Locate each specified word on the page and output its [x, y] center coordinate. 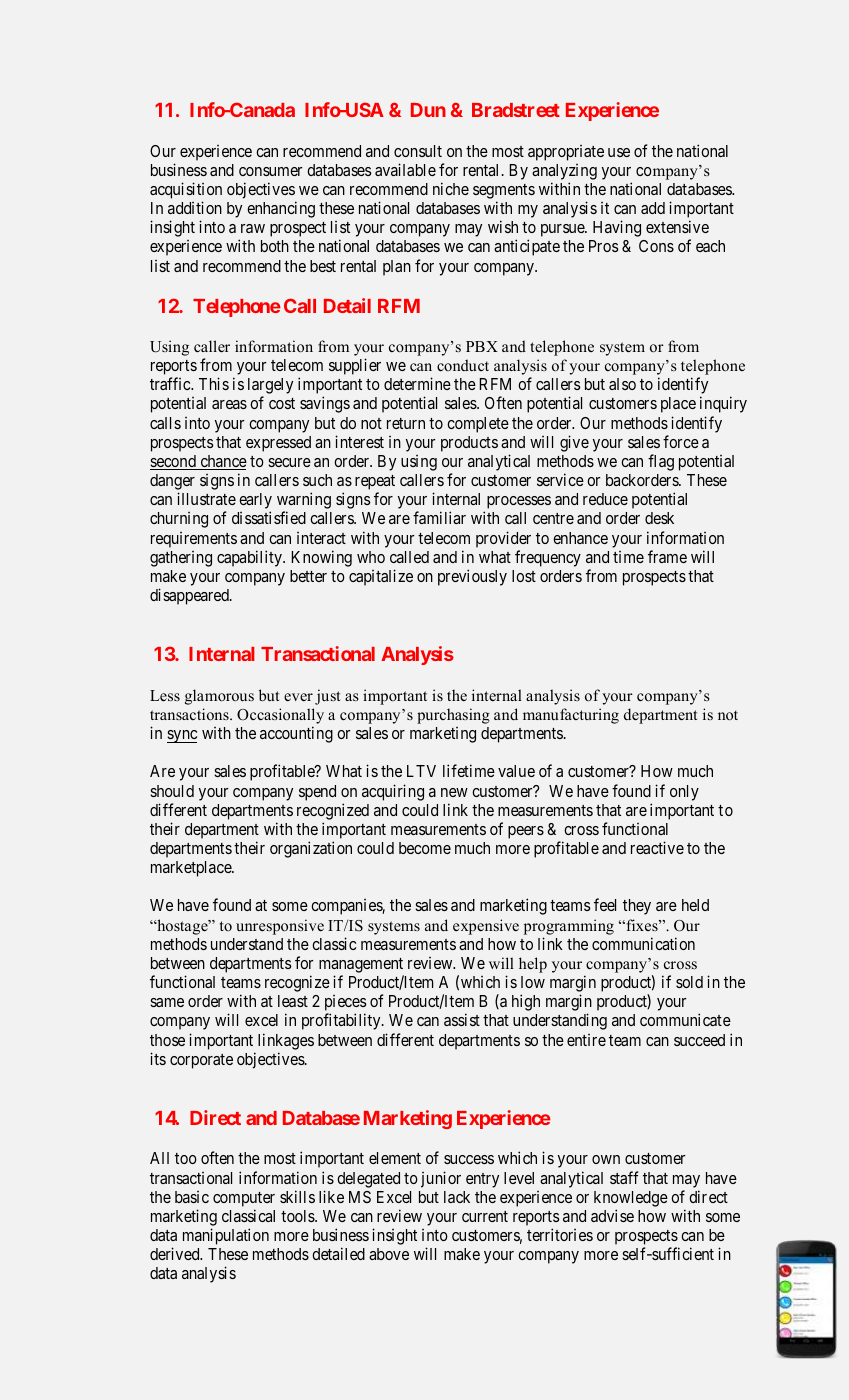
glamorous [219, 697]
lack [457, 1197]
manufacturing [571, 716]
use [619, 152]
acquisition [186, 190]
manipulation [226, 1236]
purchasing [453, 716]
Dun [428, 110]
